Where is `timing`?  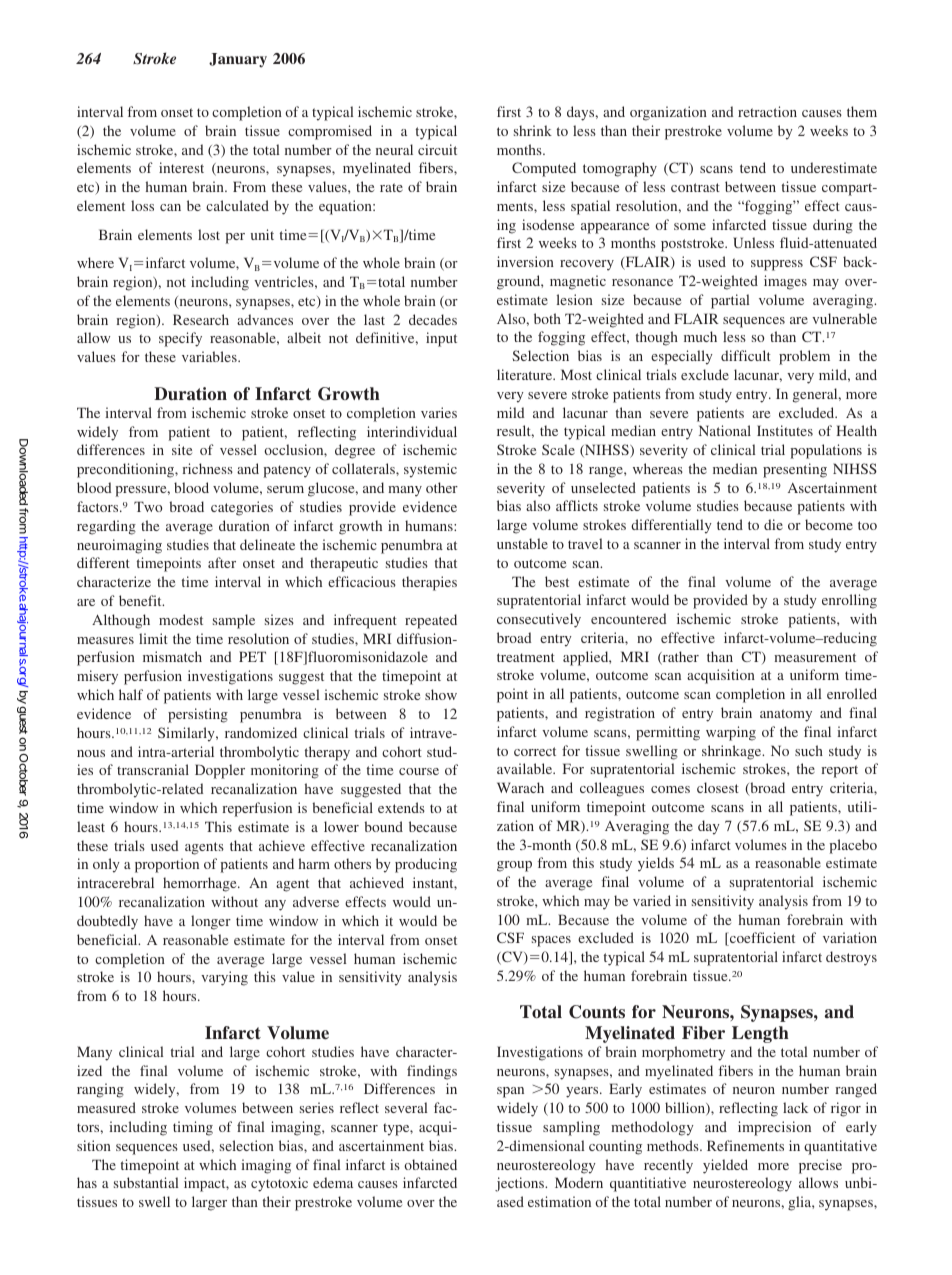
timing is located at coordinates (193, 1128).
